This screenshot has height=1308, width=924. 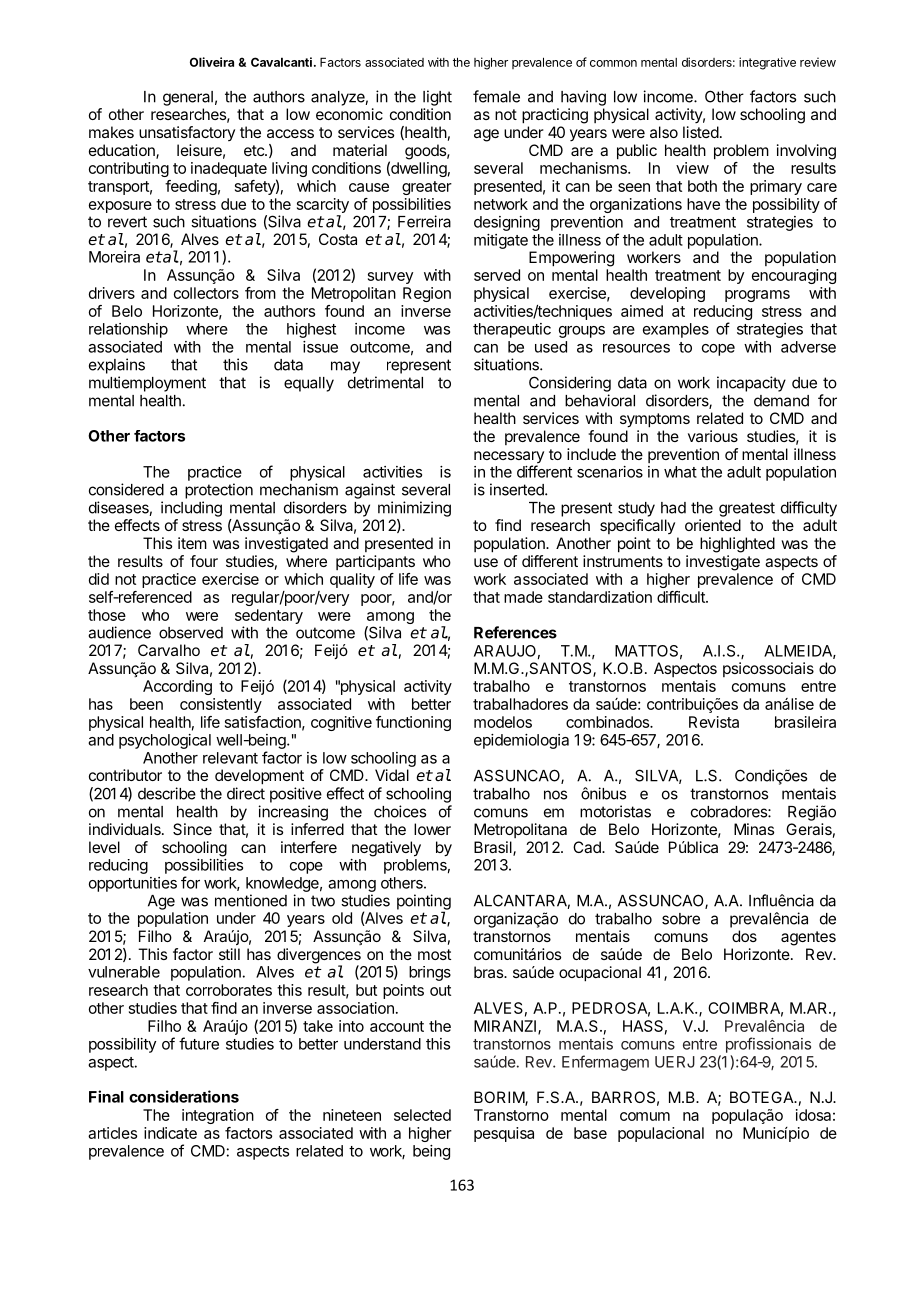 What do you see at coordinates (165, 741) in the screenshot?
I see `psychological` at bounding box center [165, 741].
